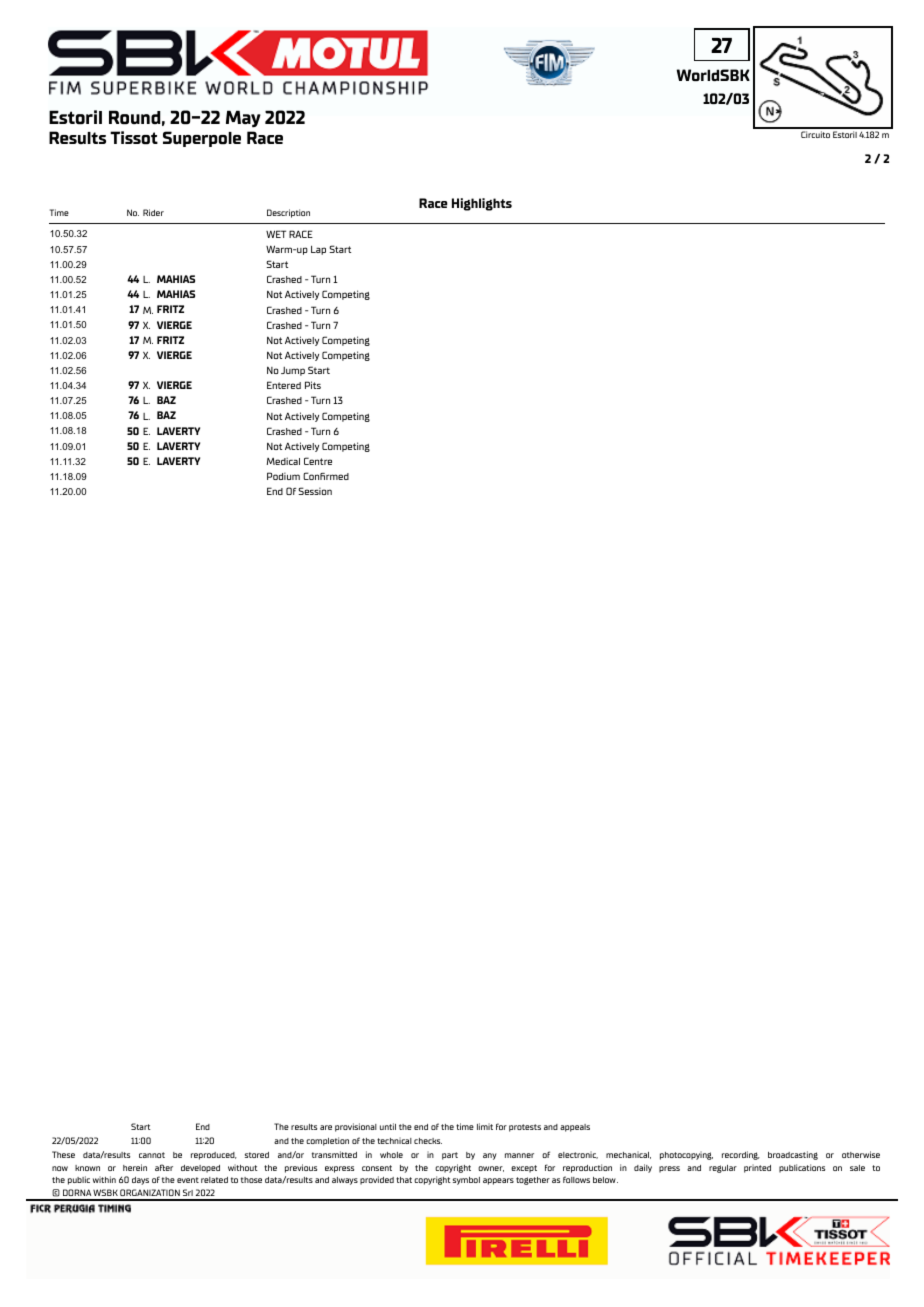 Image resolution: width=924 pixels, height=1307 pixels. I want to click on recording, so click(741, 1155).
